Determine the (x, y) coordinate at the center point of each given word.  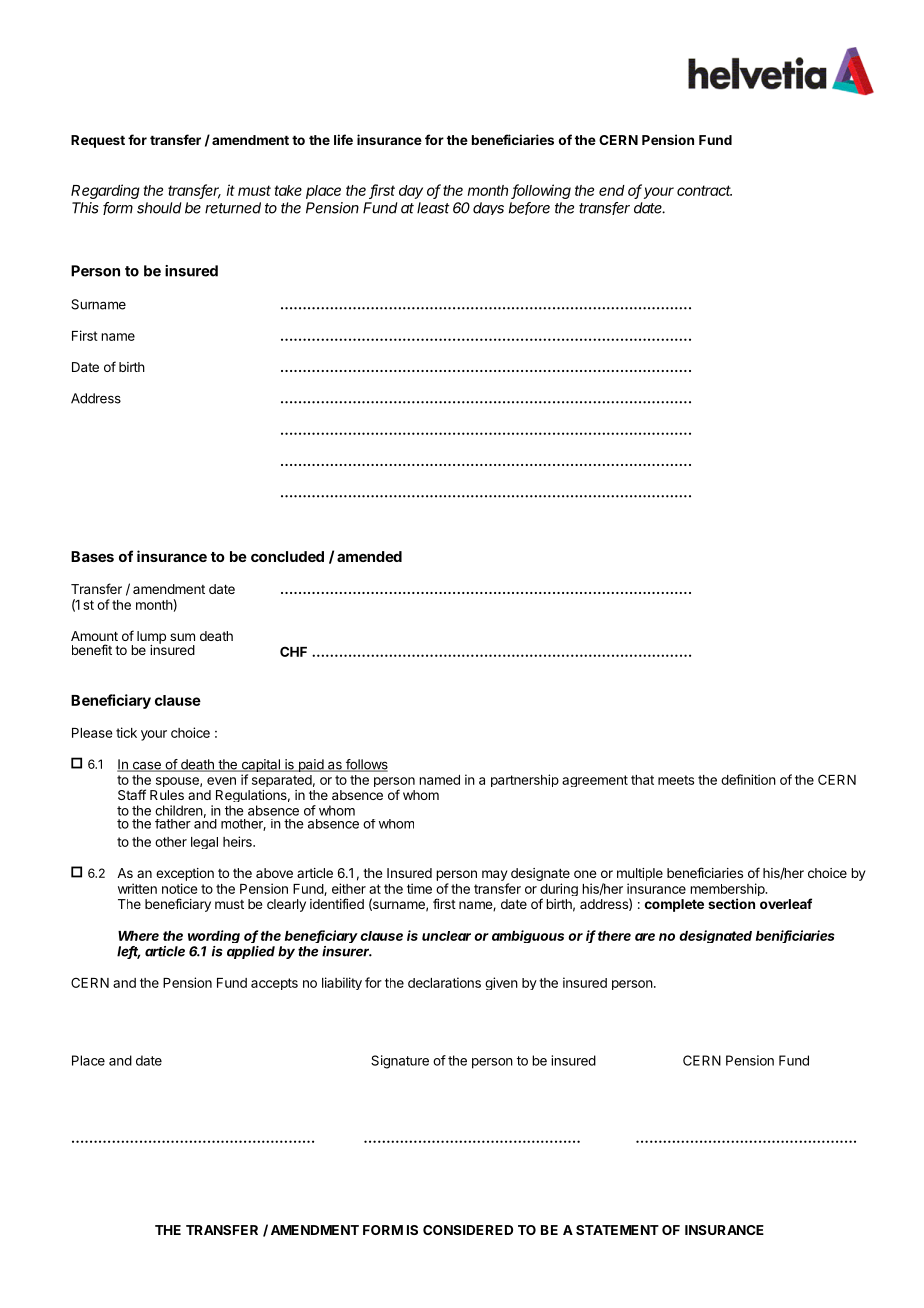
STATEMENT (617, 1230)
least (433, 208)
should (159, 208)
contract (704, 190)
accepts (274, 984)
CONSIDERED (468, 1230)
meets (676, 780)
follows (366, 765)
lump (151, 638)
